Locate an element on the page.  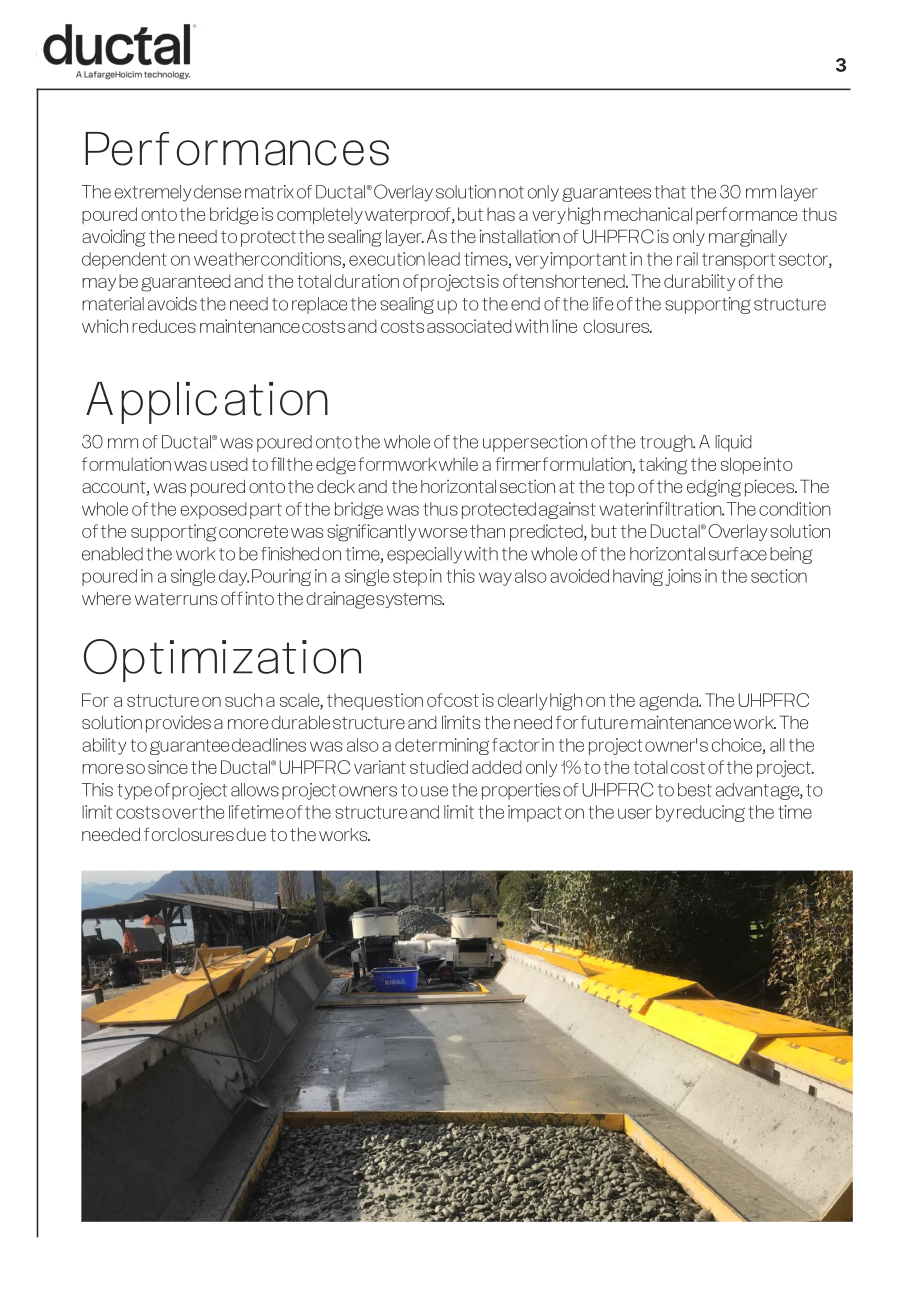
edging is located at coordinates (714, 488).
